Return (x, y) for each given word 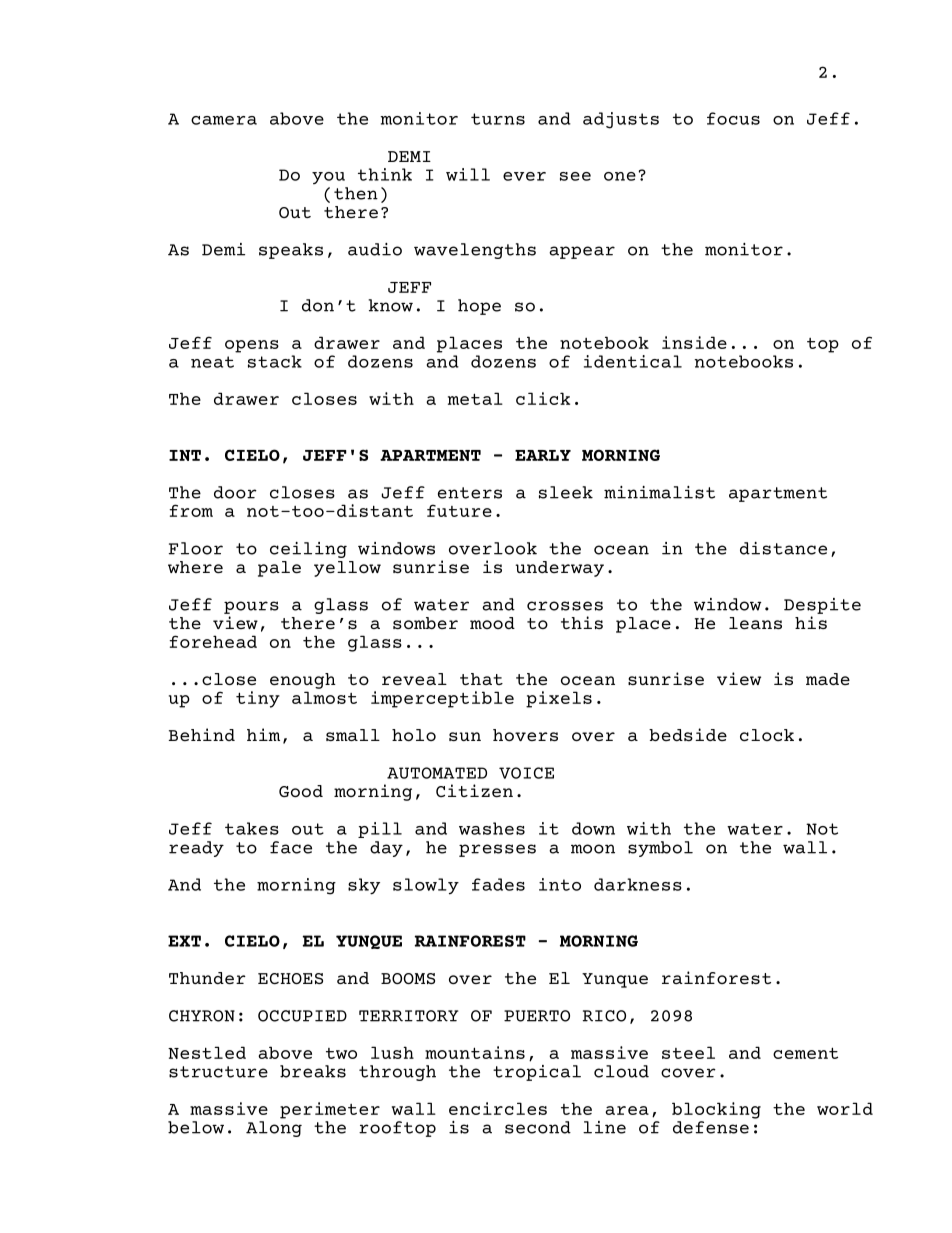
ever (524, 176)
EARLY (543, 455)
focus (733, 118)
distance (783, 548)
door (235, 492)
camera (224, 120)
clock (767, 735)
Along (274, 1129)
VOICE (526, 773)
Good (301, 791)
